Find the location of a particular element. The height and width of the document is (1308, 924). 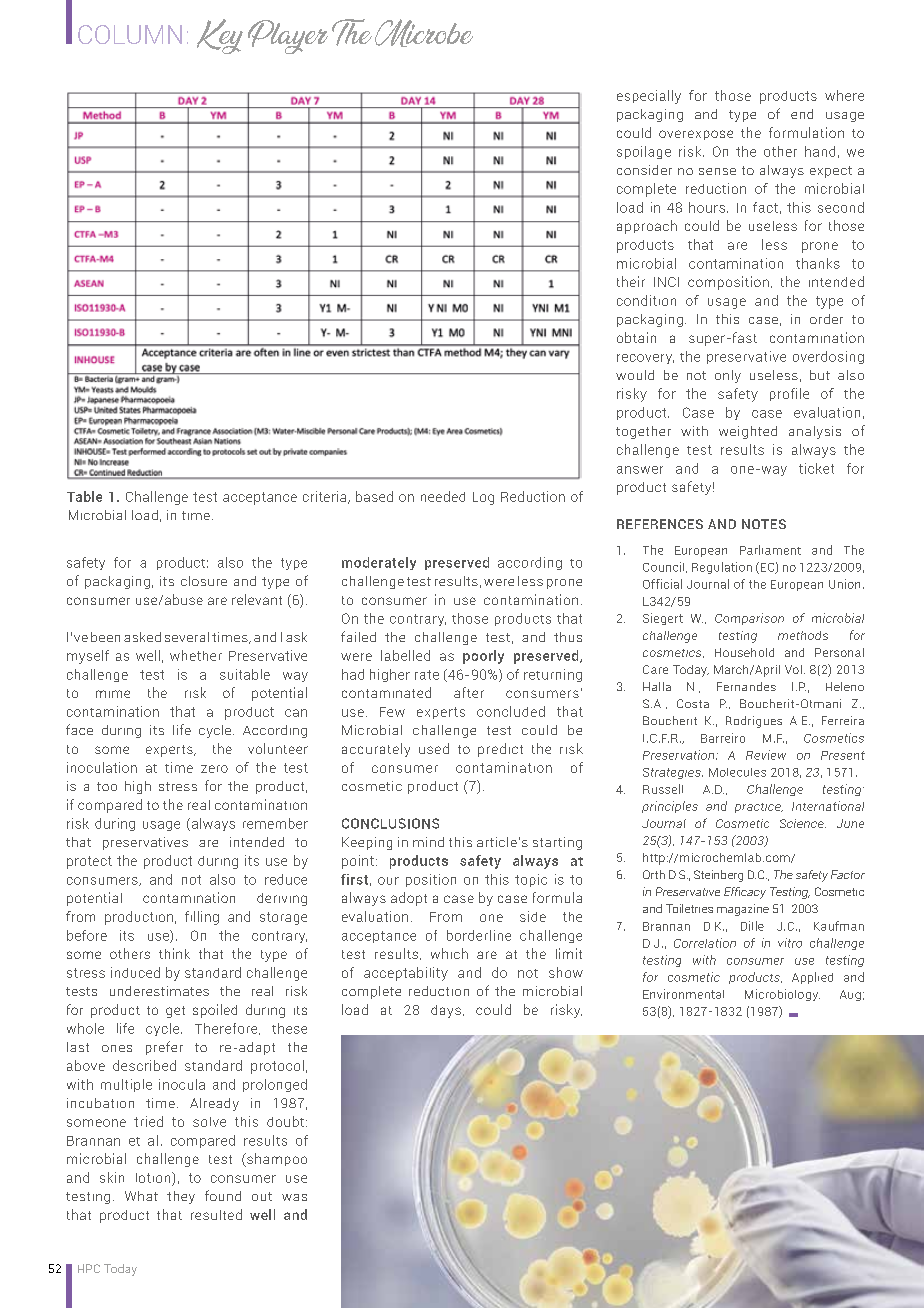

they is located at coordinates (181, 1197).
